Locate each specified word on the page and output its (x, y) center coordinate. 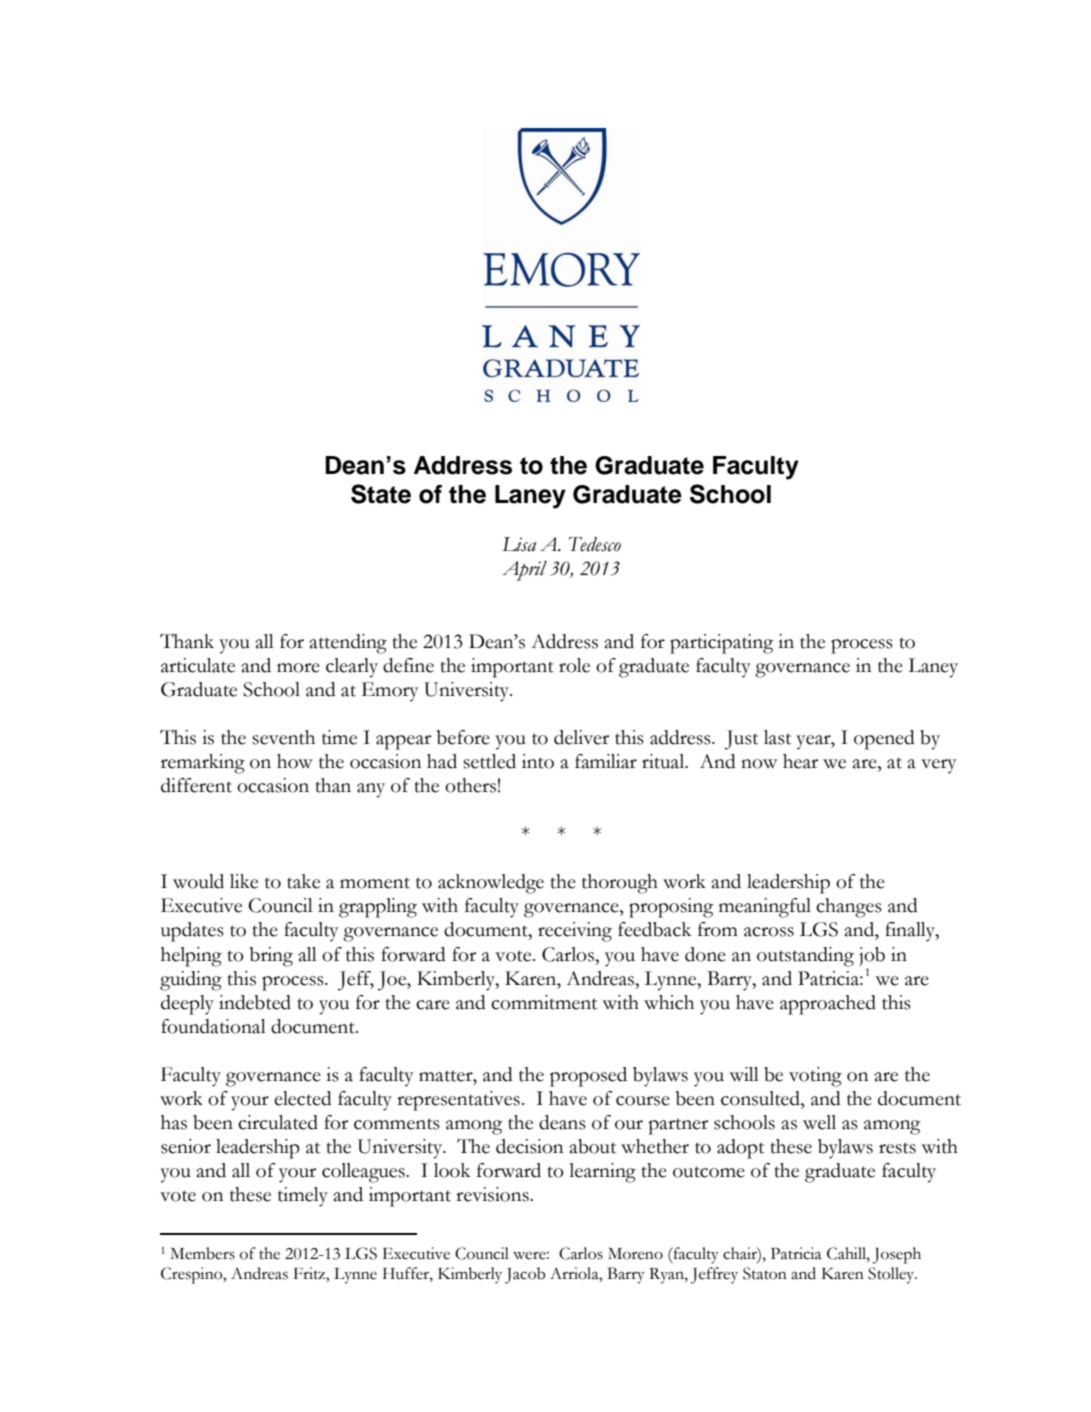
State (381, 494)
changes (849, 908)
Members (202, 1253)
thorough (620, 884)
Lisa (519, 544)
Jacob (525, 1275)
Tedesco (595, 544)
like (244, 881)
